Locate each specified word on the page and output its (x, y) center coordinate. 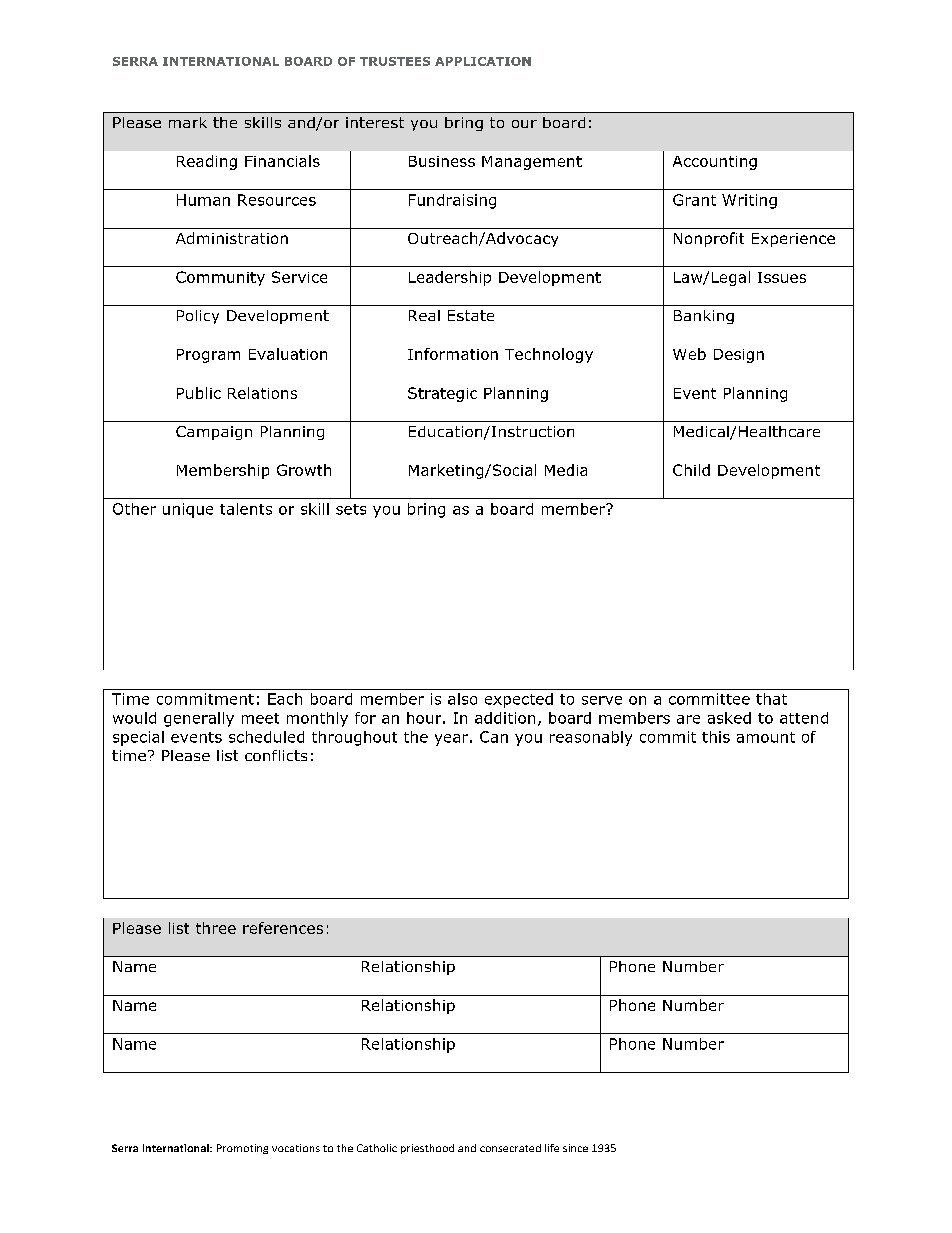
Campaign (214, 433)
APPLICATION (483, 61)
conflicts (276, 755)
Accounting (715, 163)
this (716, 737)
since (575, 1148)
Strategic (442, 394)
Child (691, 470)
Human (203, 200)
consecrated (510, 1148)
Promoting (242, 1149)
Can (494, 737)
